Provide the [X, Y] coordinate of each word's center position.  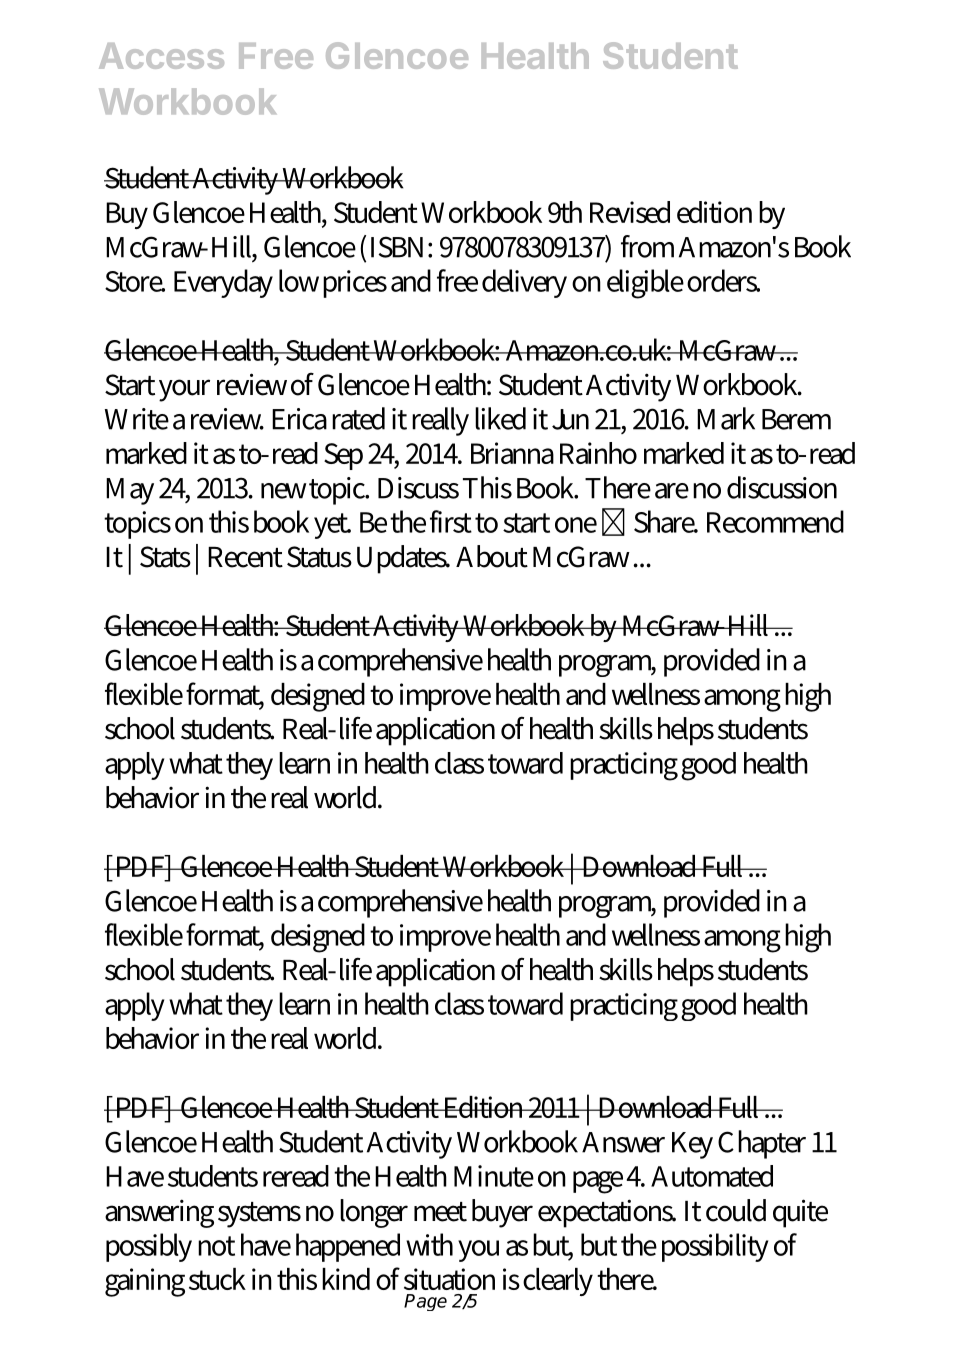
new [283, 491]
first [451, 521]
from [647, 246]
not [216, 1246]
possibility [715, 1247]
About [492, 556]
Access [161, 56]
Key [692, 1145]
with [429, 1244]
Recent [245, 557]
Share [665, 521]
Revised [630, 212]
